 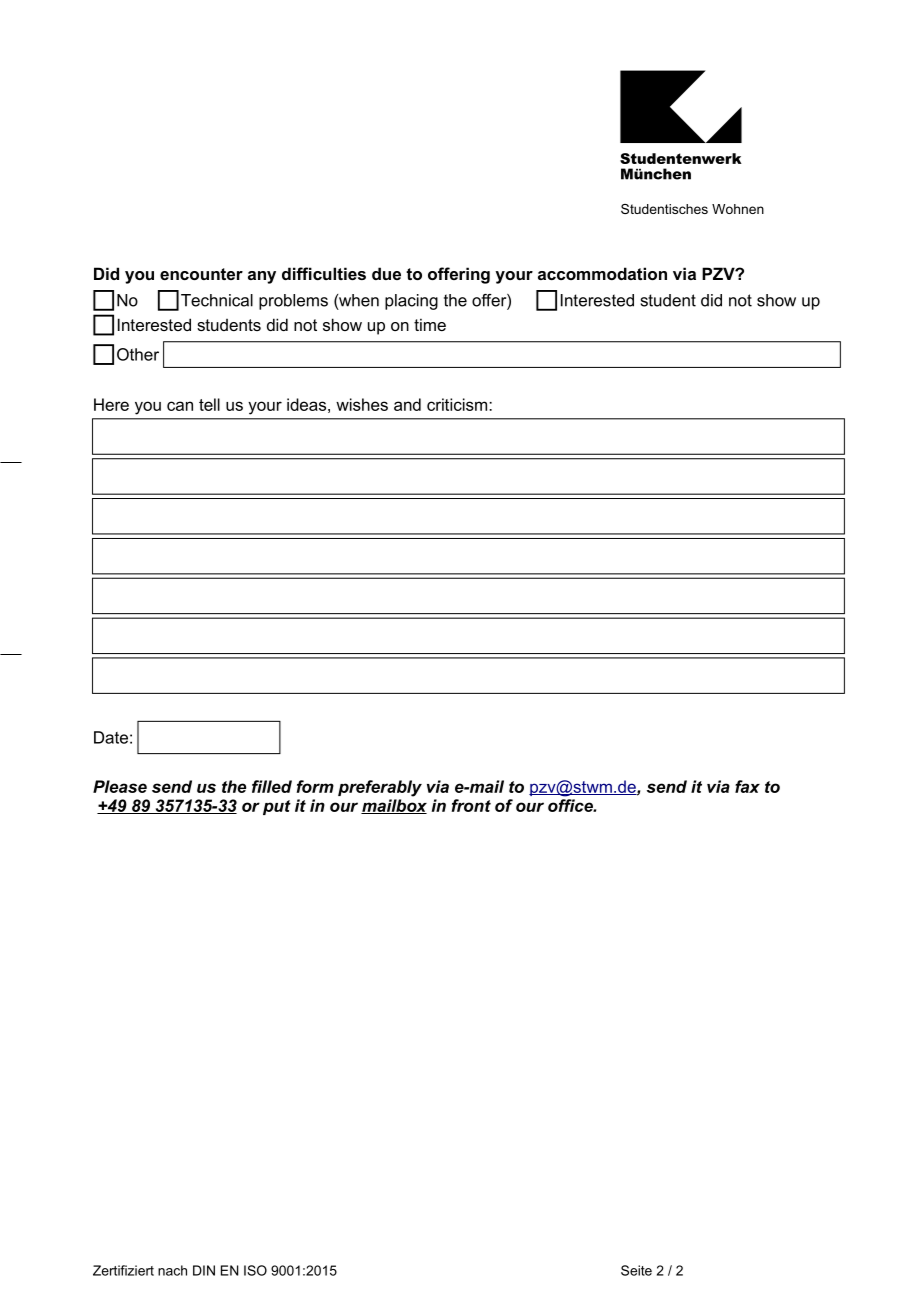 I want to click on fax, so click(x=747, y=786).
